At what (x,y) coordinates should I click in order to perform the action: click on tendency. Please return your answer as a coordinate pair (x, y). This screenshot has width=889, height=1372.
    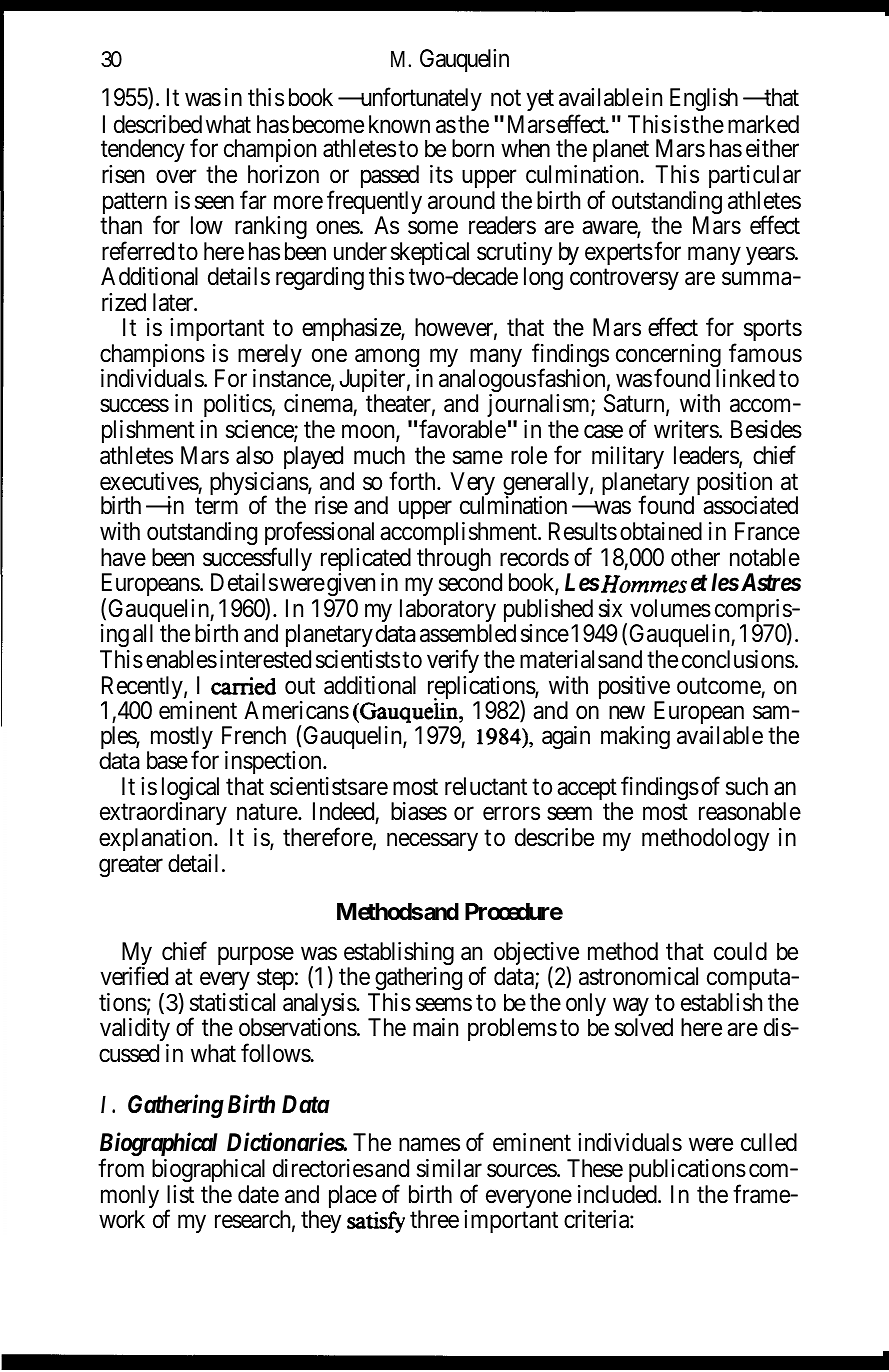
    Looking at the image, I should click on (143, 152).
